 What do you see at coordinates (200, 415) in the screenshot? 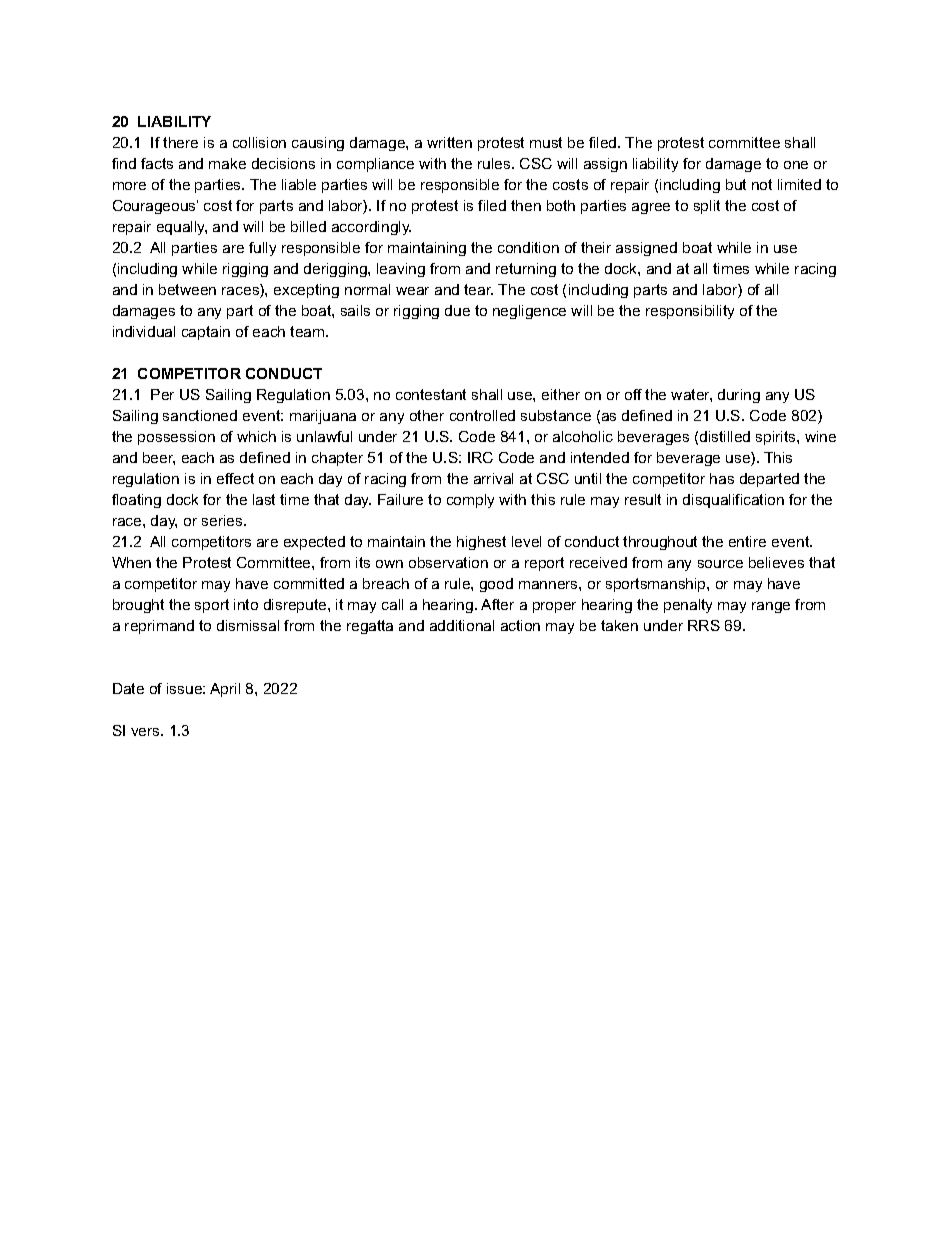
I see `sanctioned` at bounding box center [200, 415].
